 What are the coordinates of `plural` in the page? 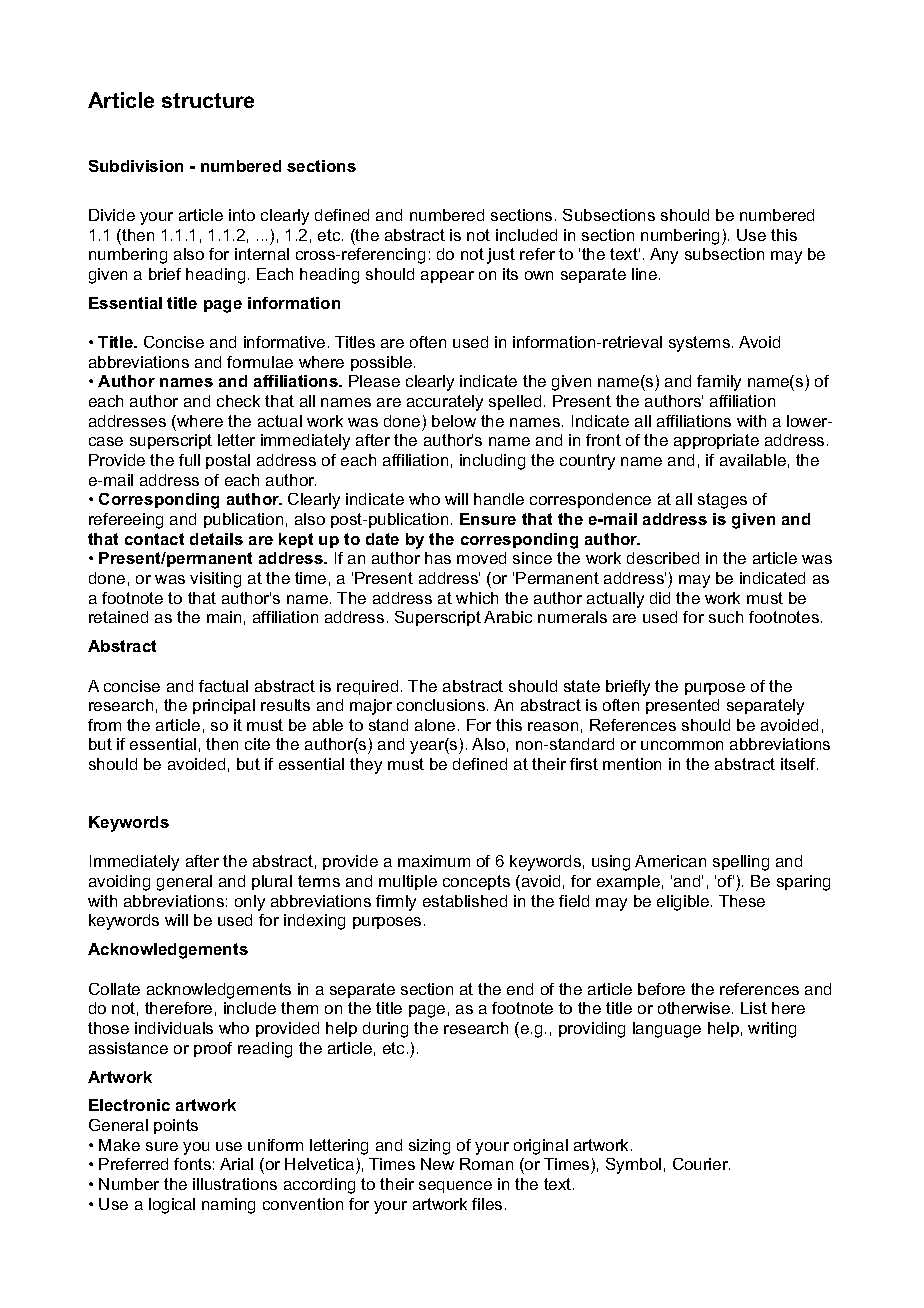 It's located at (272, 882).
